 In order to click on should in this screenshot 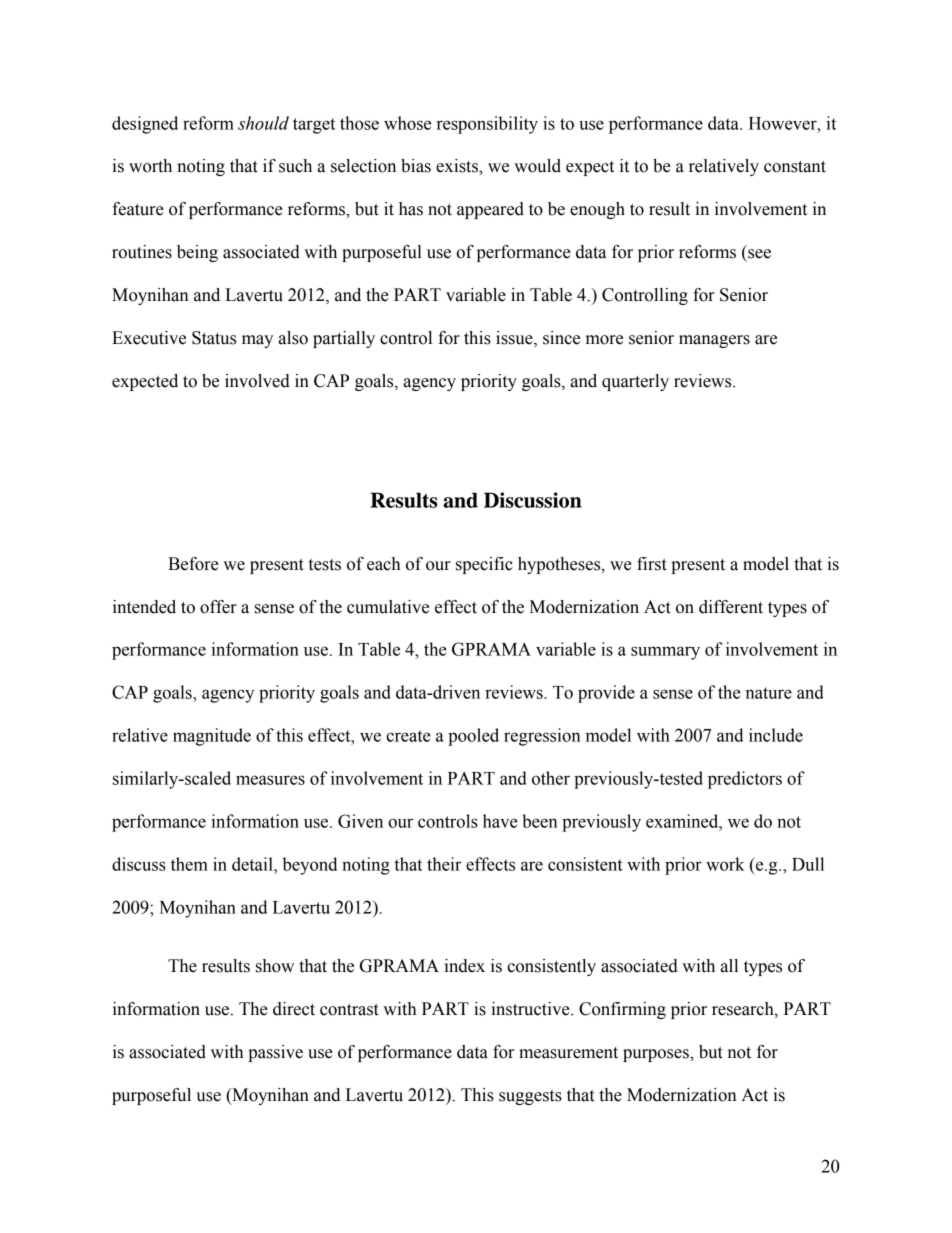, I will do `click(263, 123)`.
